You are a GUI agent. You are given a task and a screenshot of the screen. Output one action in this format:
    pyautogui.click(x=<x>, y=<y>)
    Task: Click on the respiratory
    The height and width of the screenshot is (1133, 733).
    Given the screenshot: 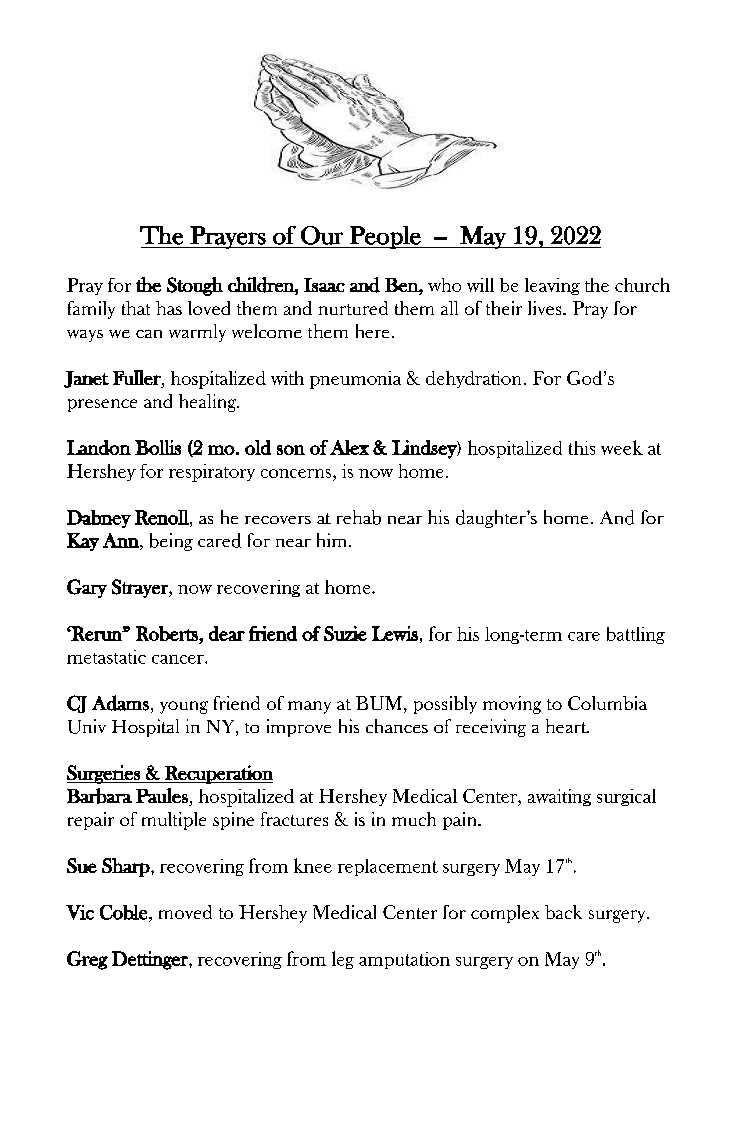 What is the action you would take?
    pyautogui.click(x=212, y=473)
